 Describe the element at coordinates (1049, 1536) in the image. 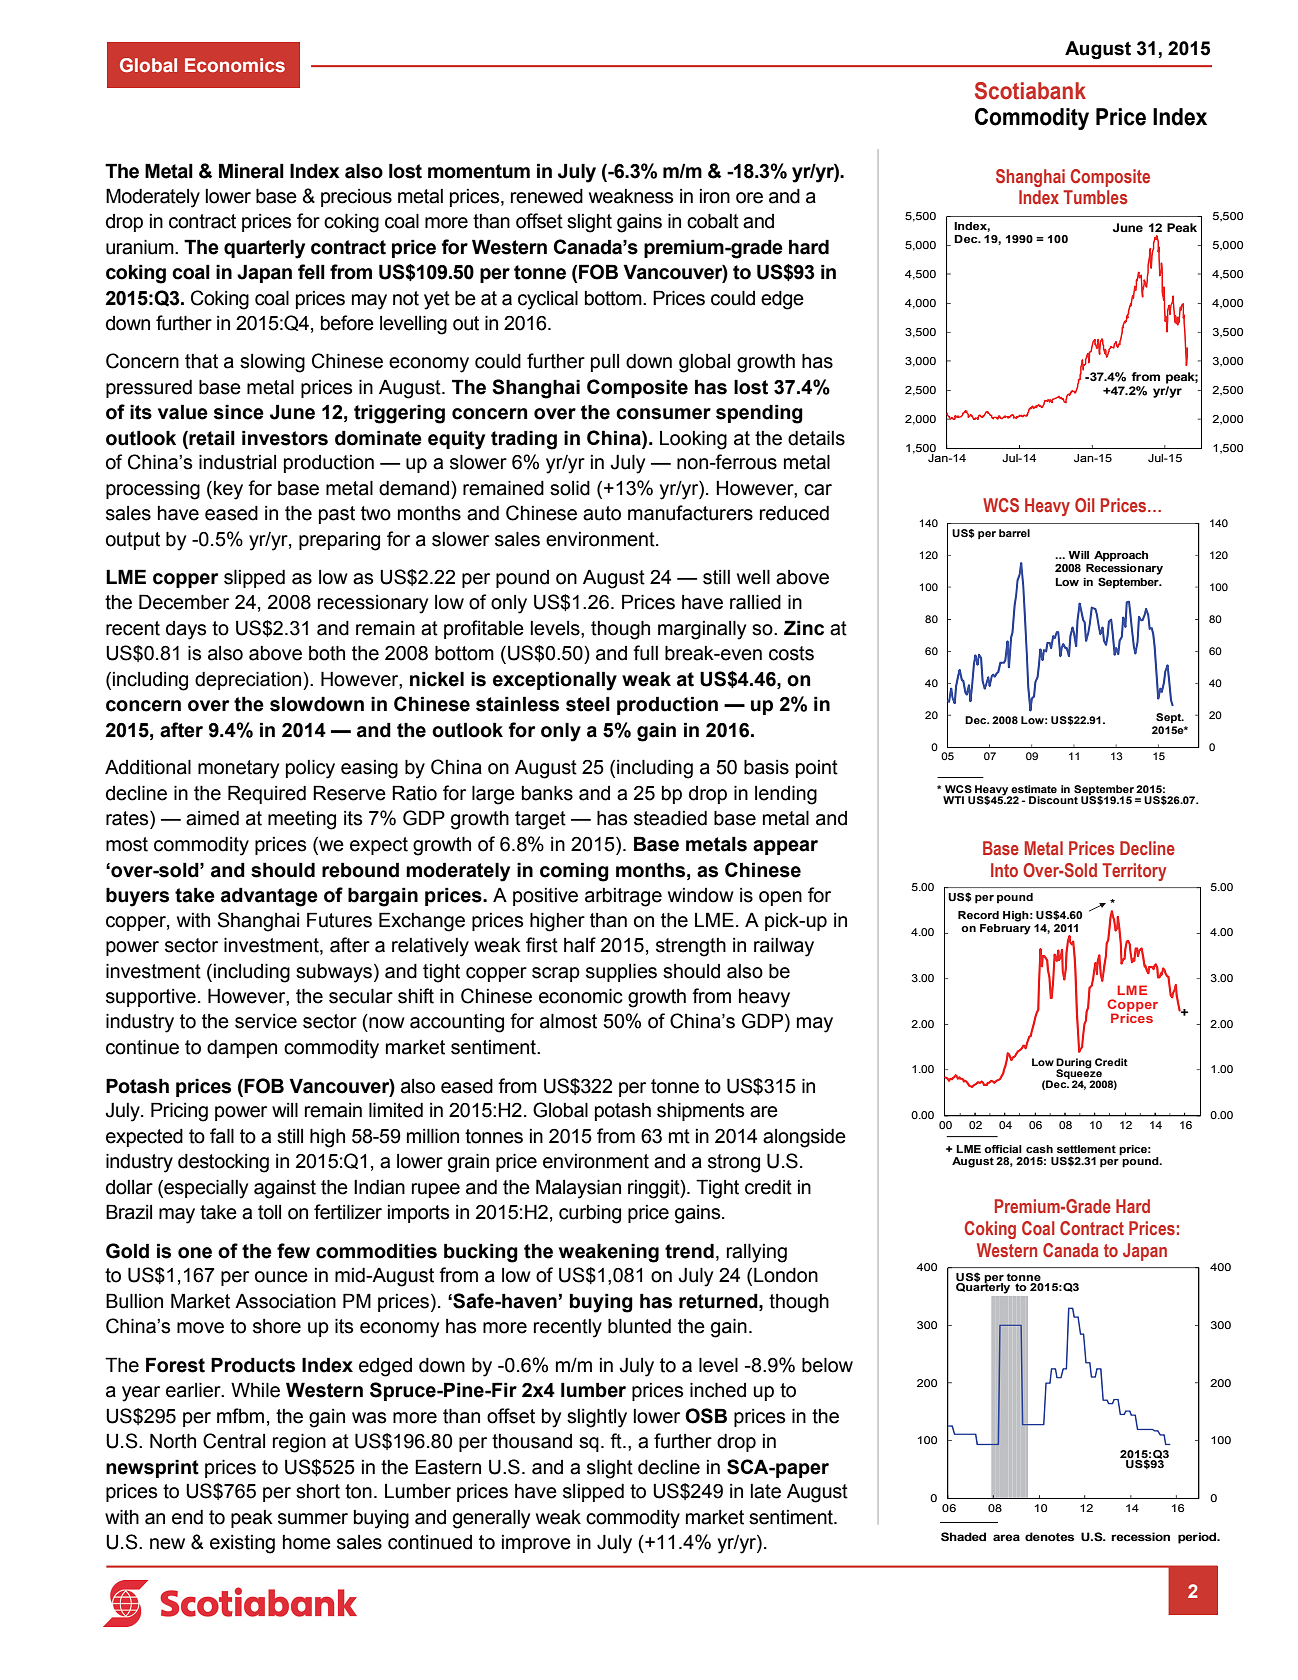

I see `denotes` at that location.
